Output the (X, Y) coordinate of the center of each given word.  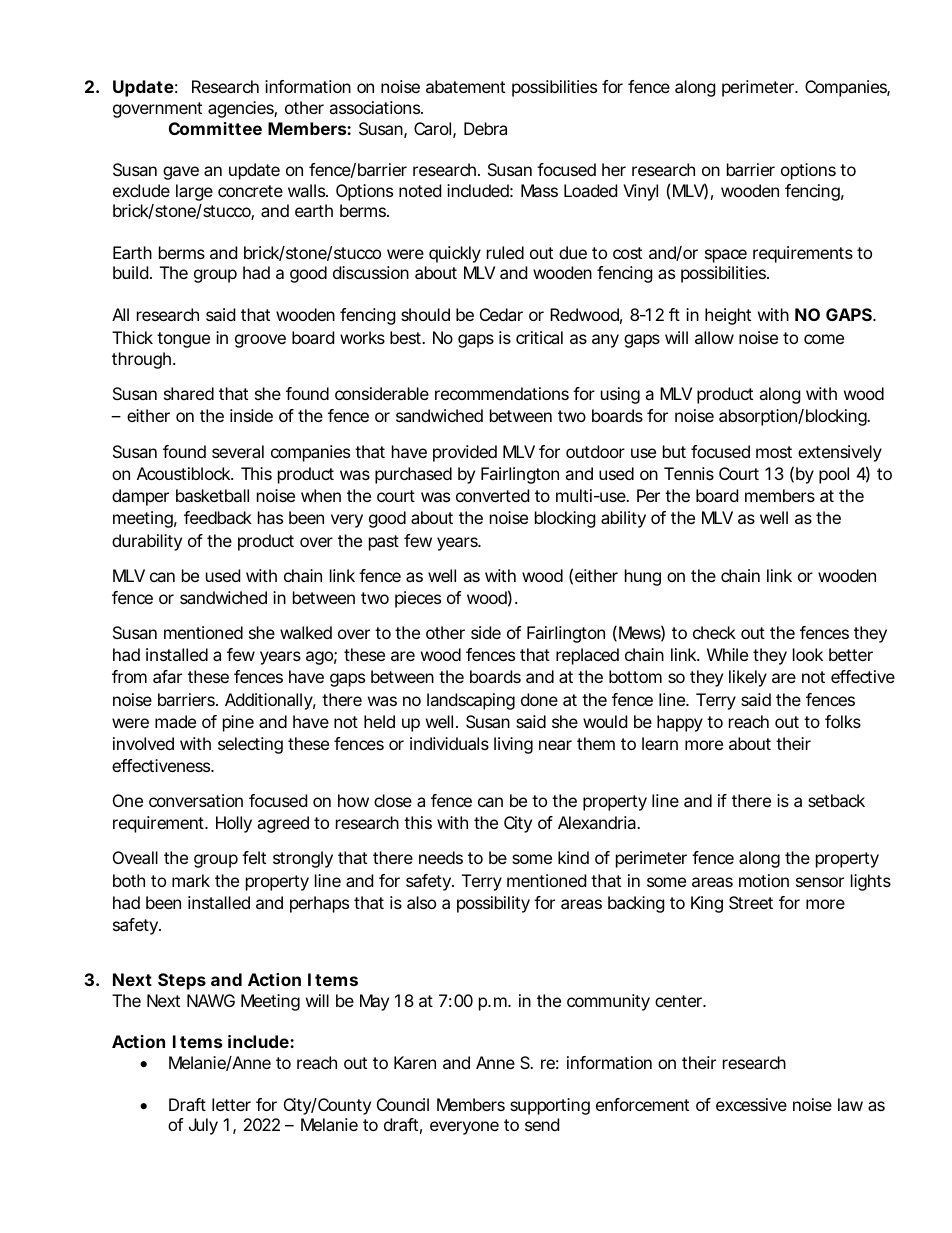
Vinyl (640, 192)
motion (764, 880)
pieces (418, 599)
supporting (550, 1106)
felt (254, 857)
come (824, 339)
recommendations (502, 393)
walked (306, 632)
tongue (183, 340)
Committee (215, 128)
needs (441, 857)
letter (231, 1104)
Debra (485, 128)
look (808, 654)
